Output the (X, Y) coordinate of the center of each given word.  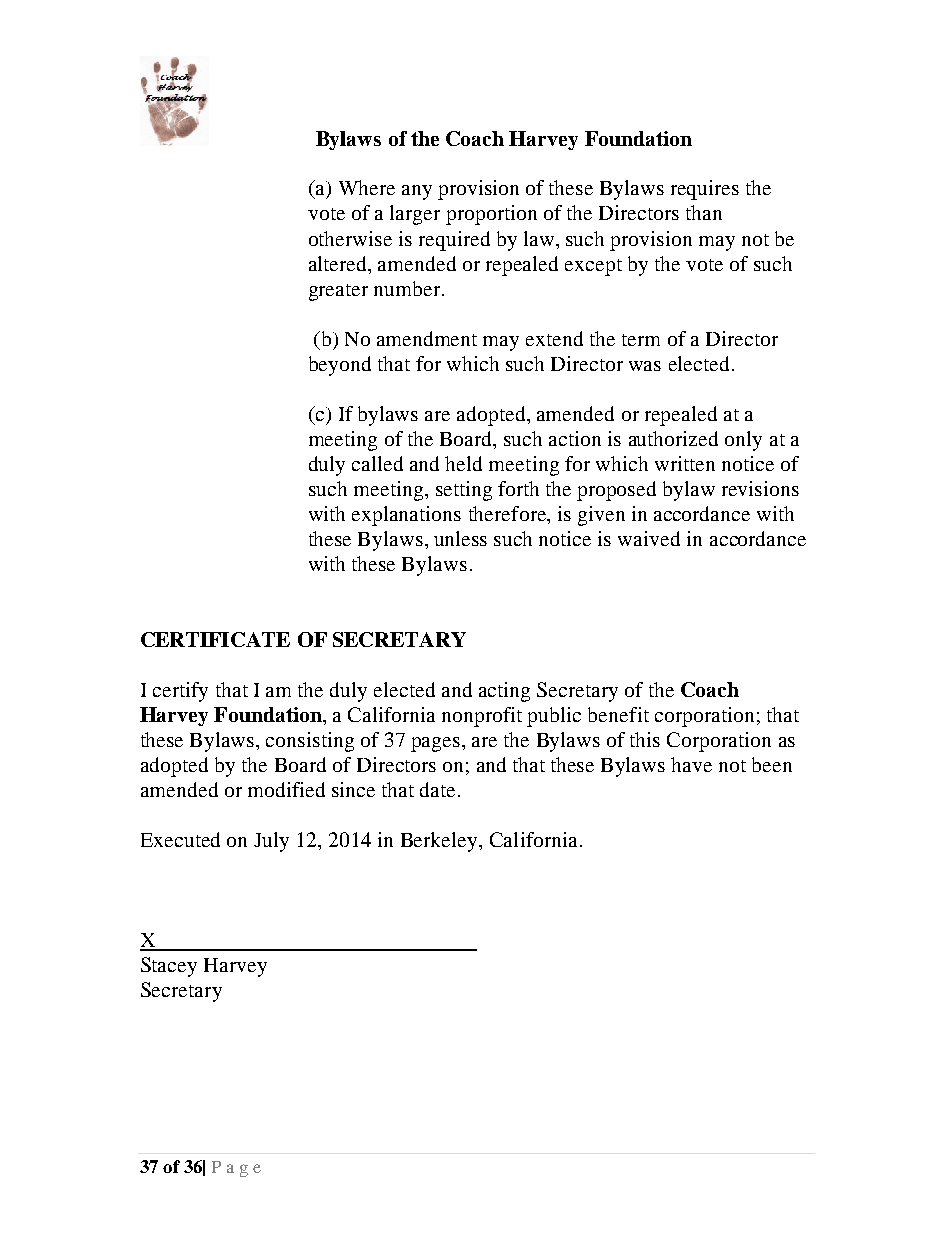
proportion (491, 215)
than (704, 212)
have (691, 764)
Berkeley (440, 842)
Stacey (169, 967)
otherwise (350, 238)
